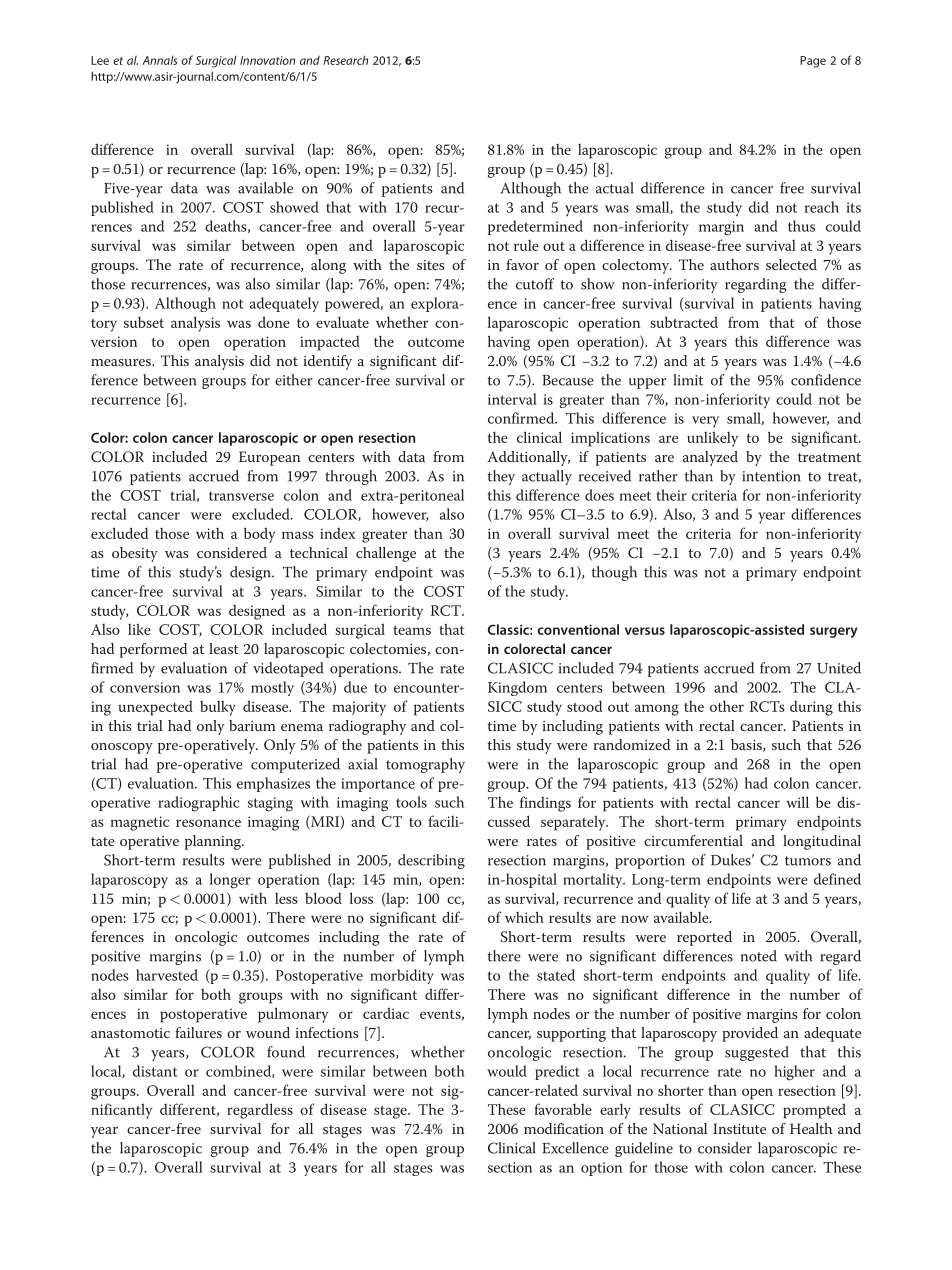 This page has width=952, height=1270. What do you see at coordinates (501, 477) in the page?
I see `they` at bounding box center [501, 477].
